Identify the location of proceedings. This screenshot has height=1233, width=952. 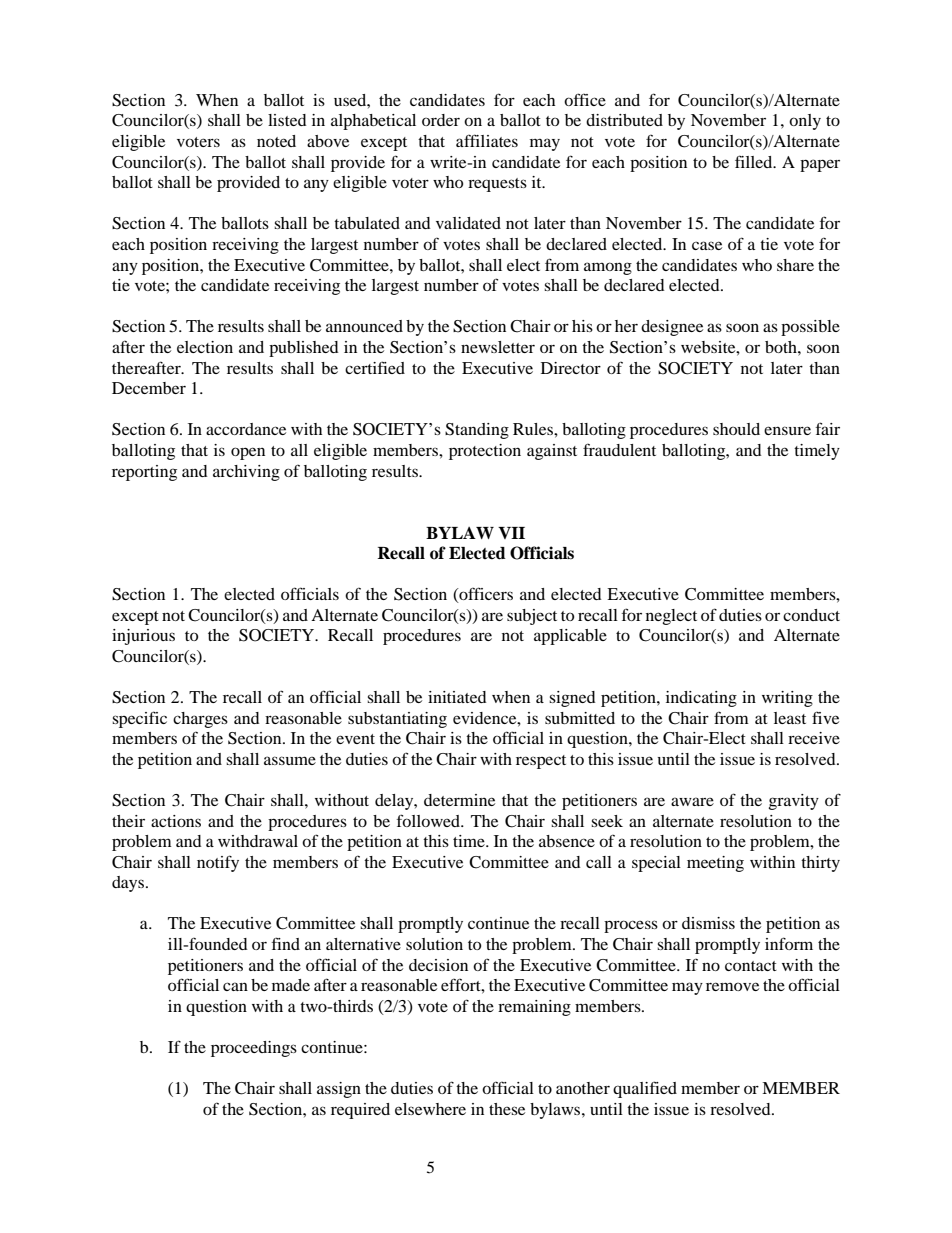
(254, 1049).
